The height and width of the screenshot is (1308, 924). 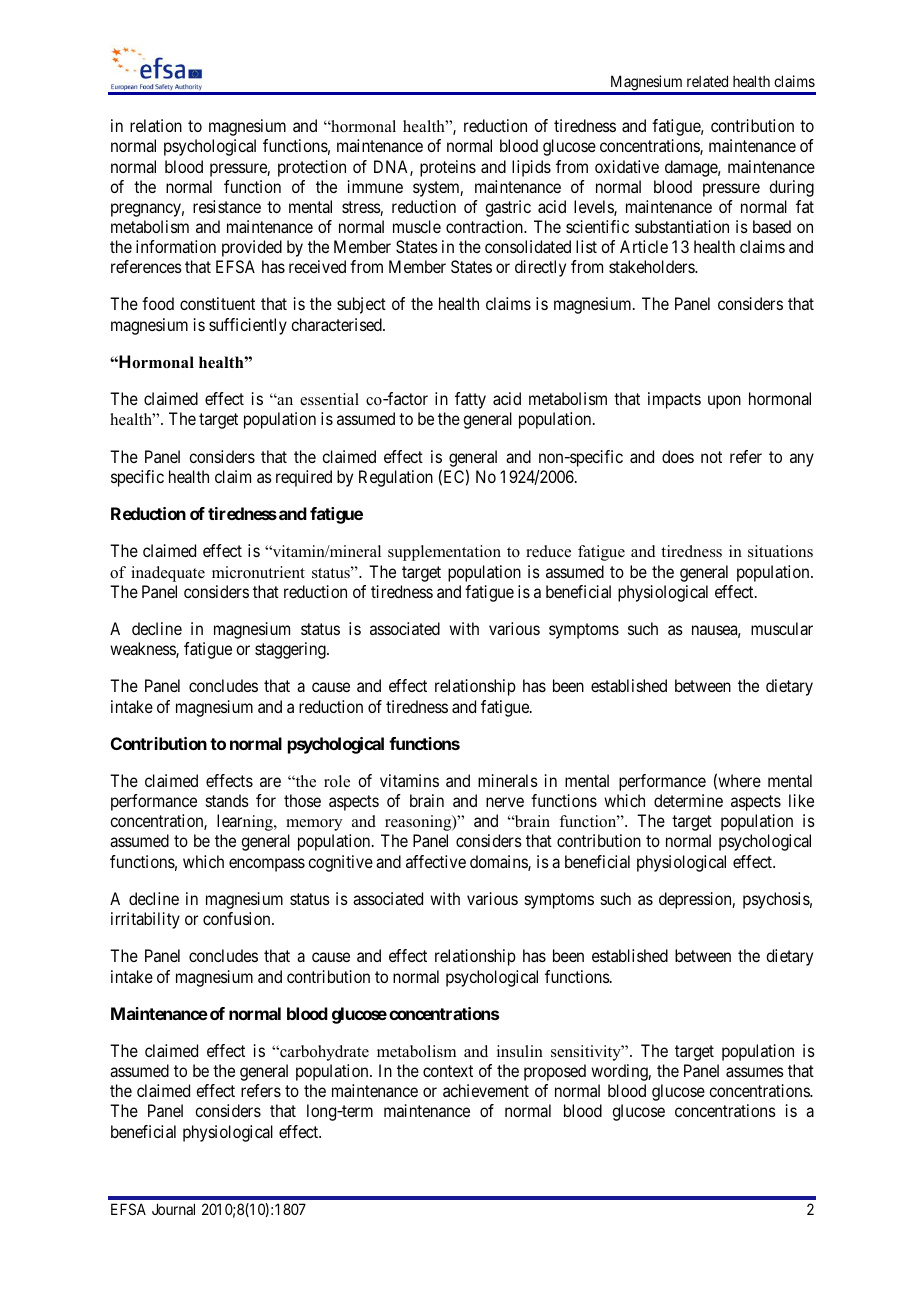 What do you see at coordinates (291, 650) in the screenshot?
I see `staggering` at bounding box center [291, 650].
